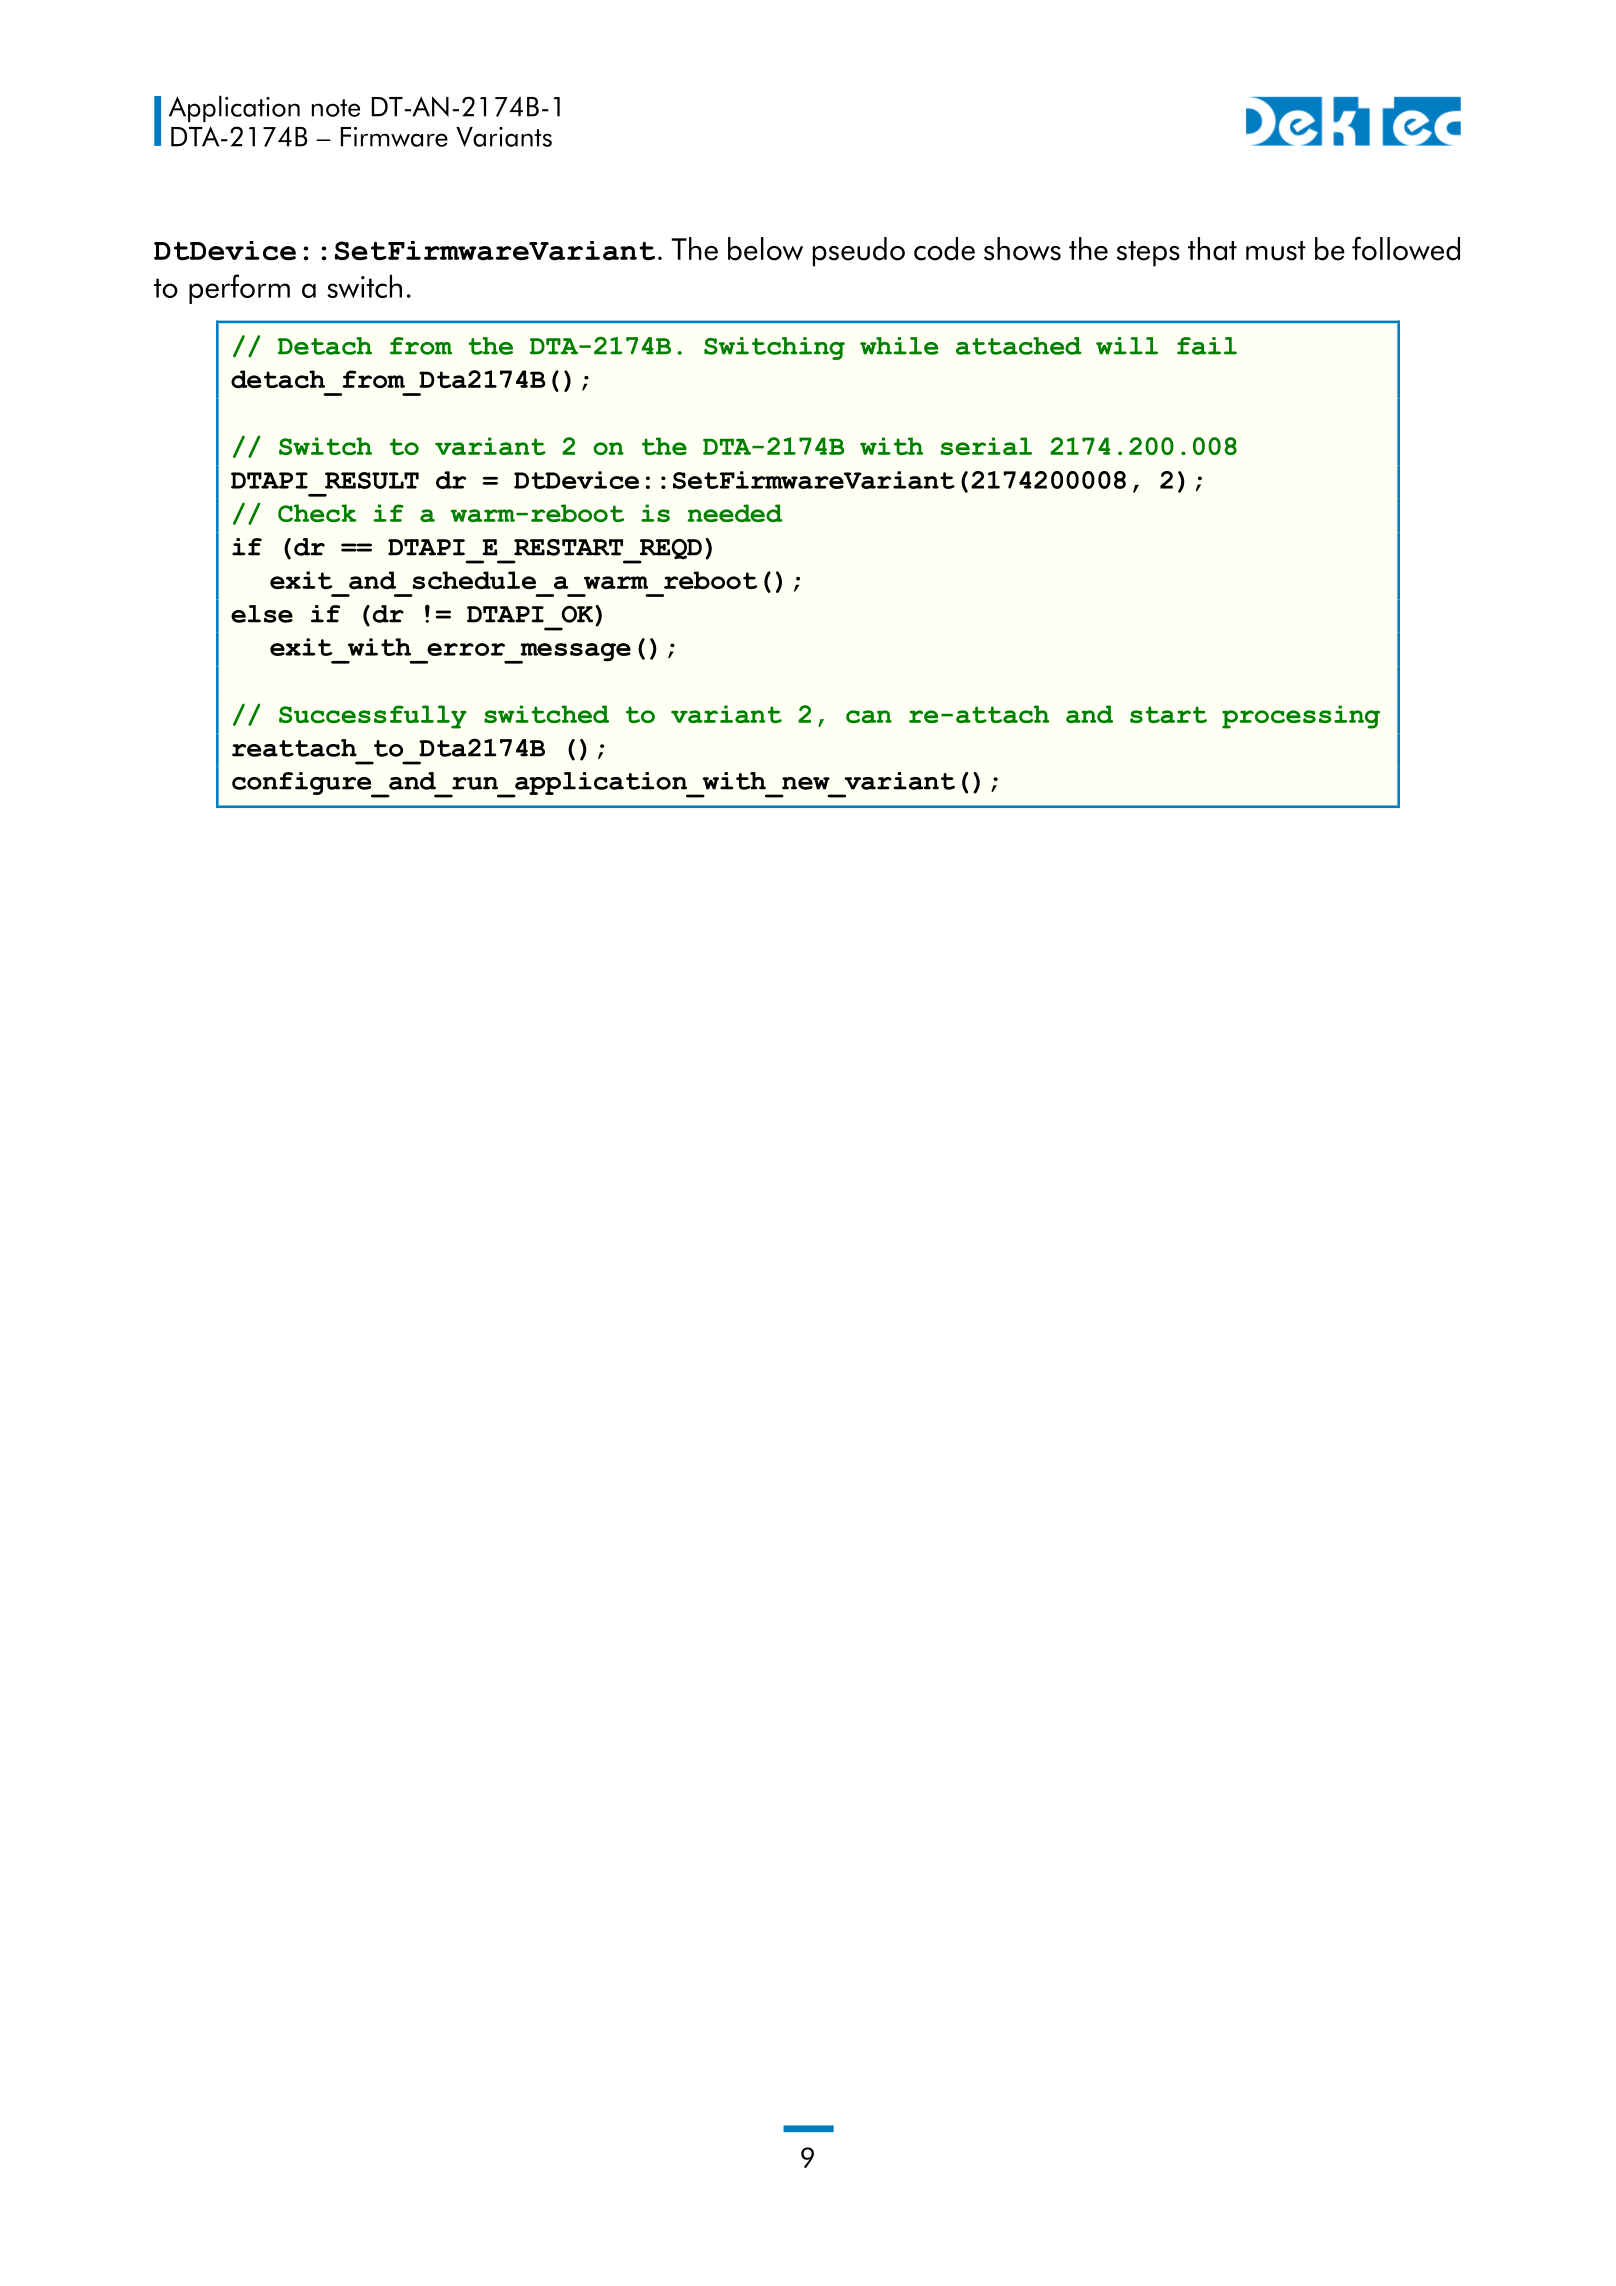 Image resolution: width=1616 pixels, height=2286 pixels. I want to click on processing, so click(1301, 717).
